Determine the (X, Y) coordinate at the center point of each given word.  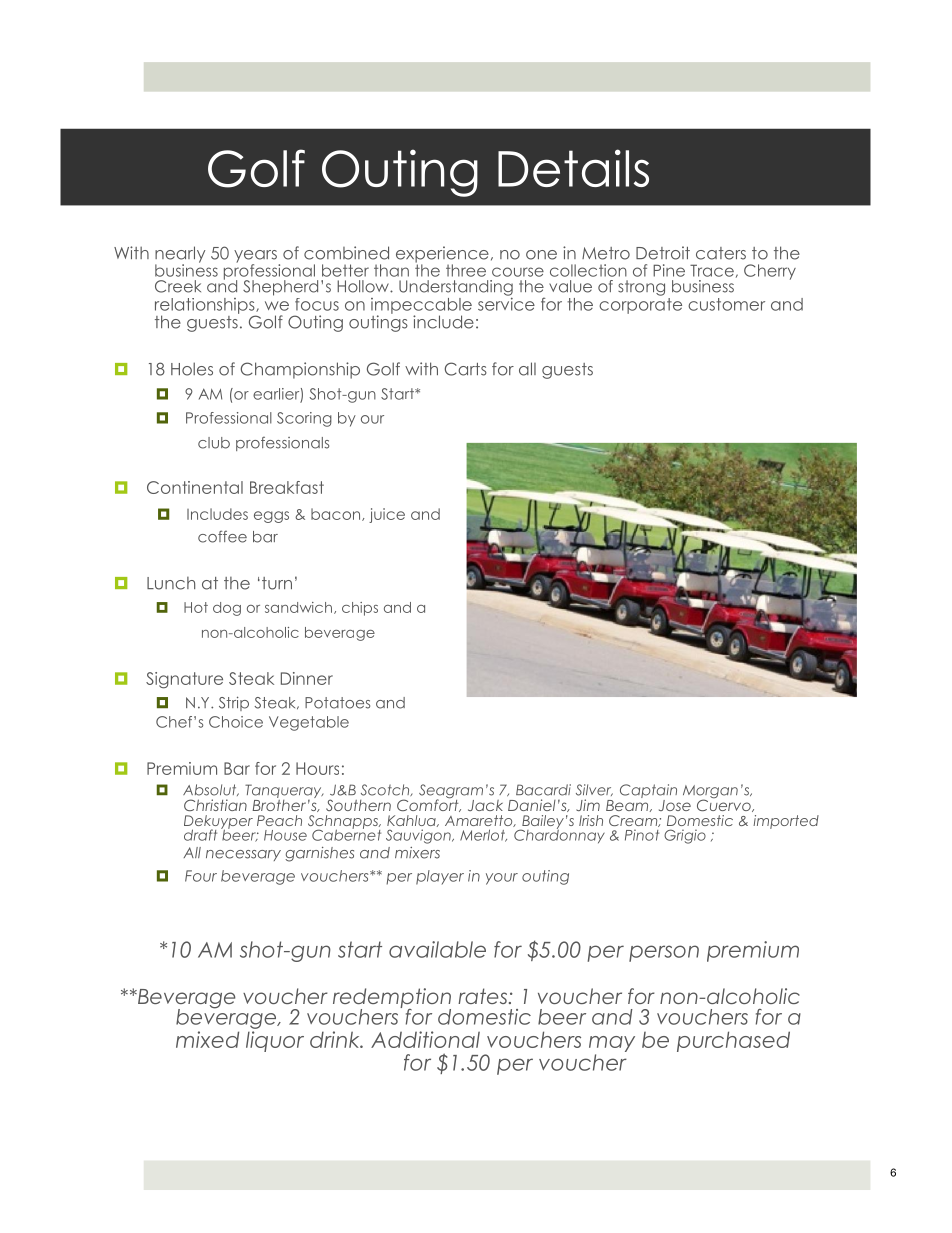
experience (442, 255)
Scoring (304, 419)
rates (484, 996)
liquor (275, 1041)
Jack (485, 805)
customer (726, 304)
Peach (279, 820)
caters (721, 253)
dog (227, 609)
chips (360, 609)
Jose (675, 805)
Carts (466, 369)
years (255, 257)
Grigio (685, 836)
